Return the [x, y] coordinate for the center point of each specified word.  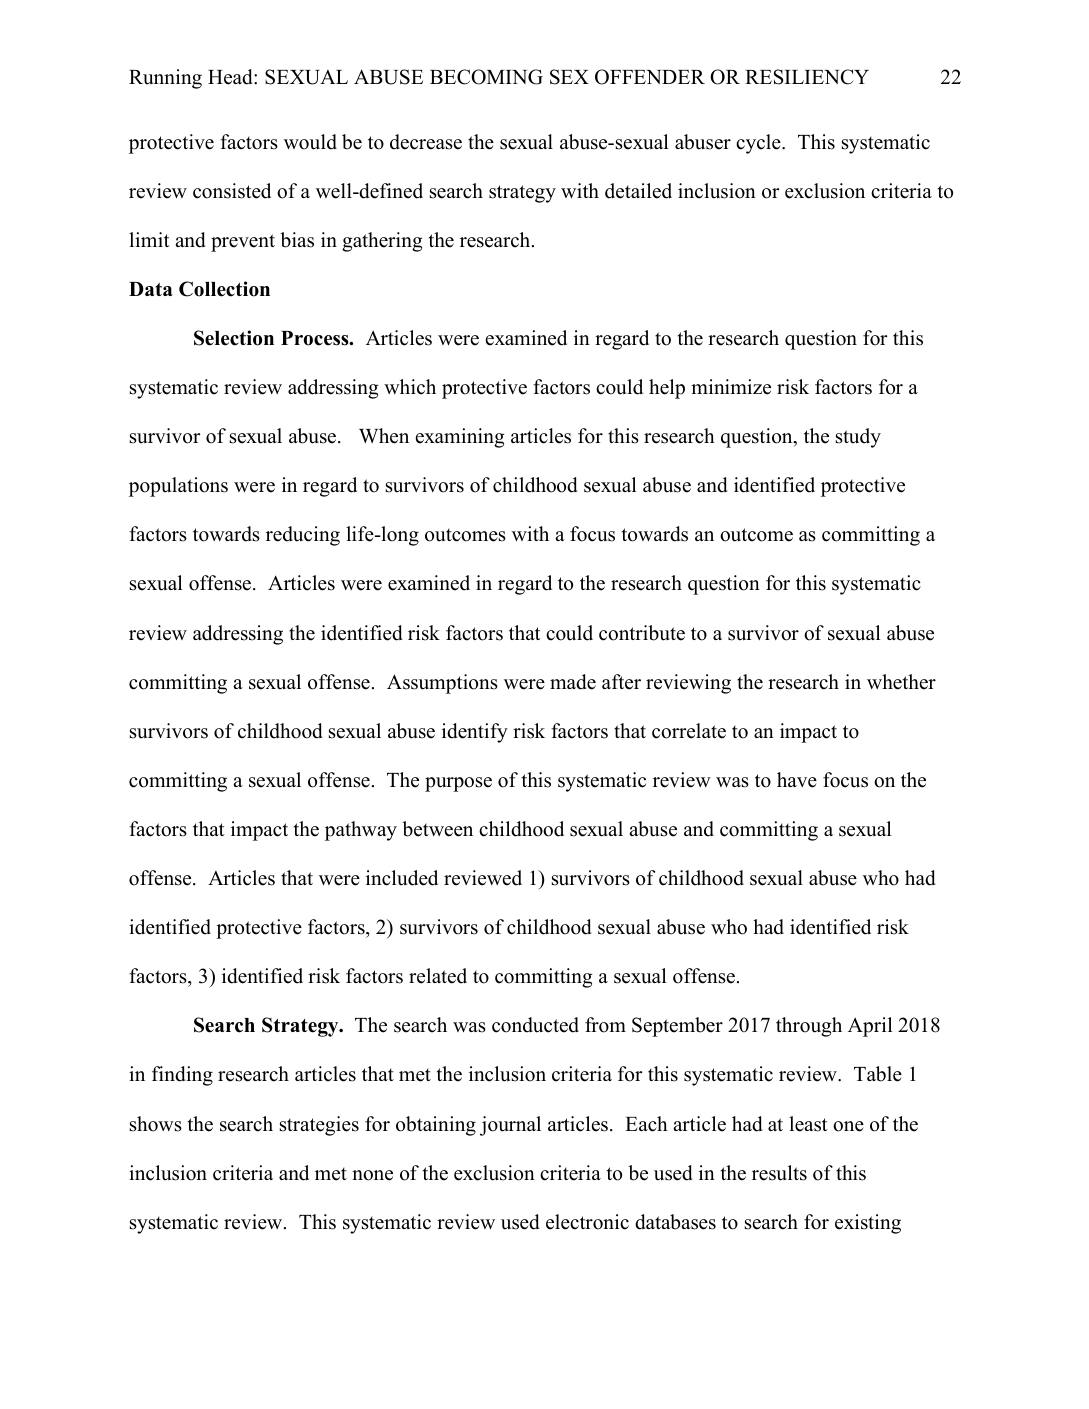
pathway [361, 831]
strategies [319, 1126]
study [858, 438]
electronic [587, 1222]
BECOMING [486, 77]
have [797, 780]
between [437, 829]
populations [178, 487]
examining [460, 438]
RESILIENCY [807, 77]
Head [231, 77]
